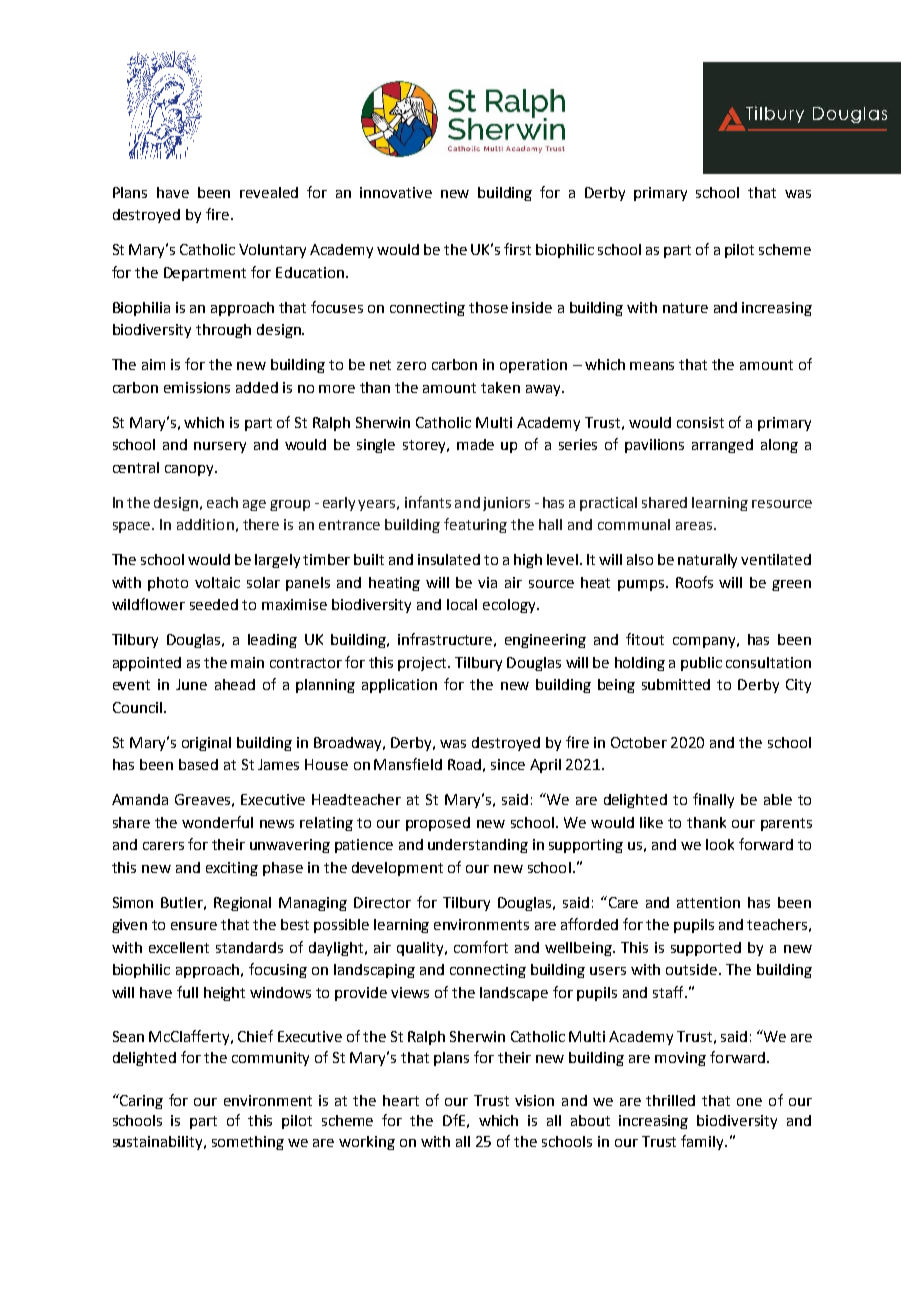 The image size is (924, 1308). What do you see at coordinates (424, 664) in the image?
I see `project` at bounding box center [424, 664].
